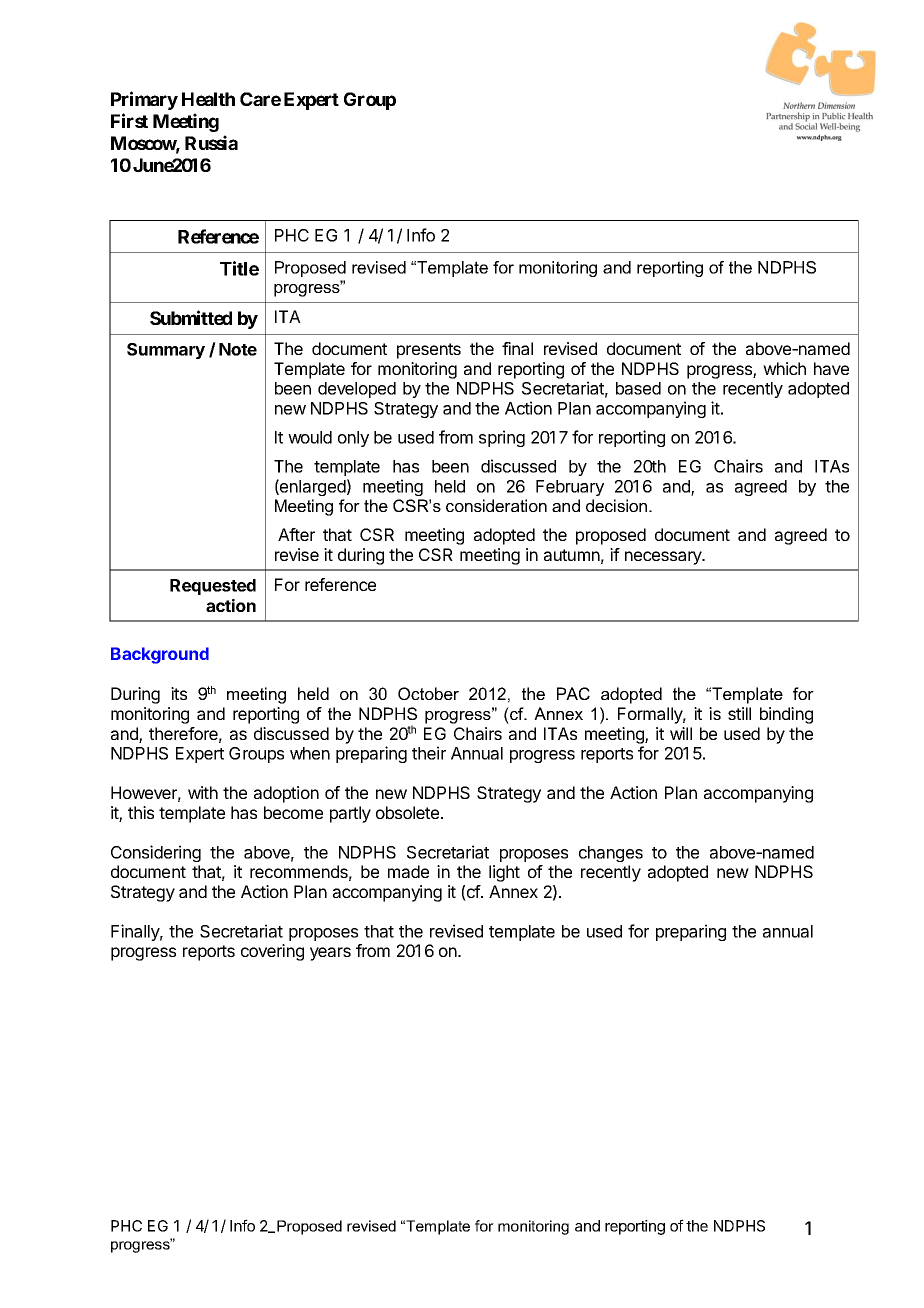  What do you see at coordinates (504, 873) in the document?
I see `light` at bounding box center [504, 873].
